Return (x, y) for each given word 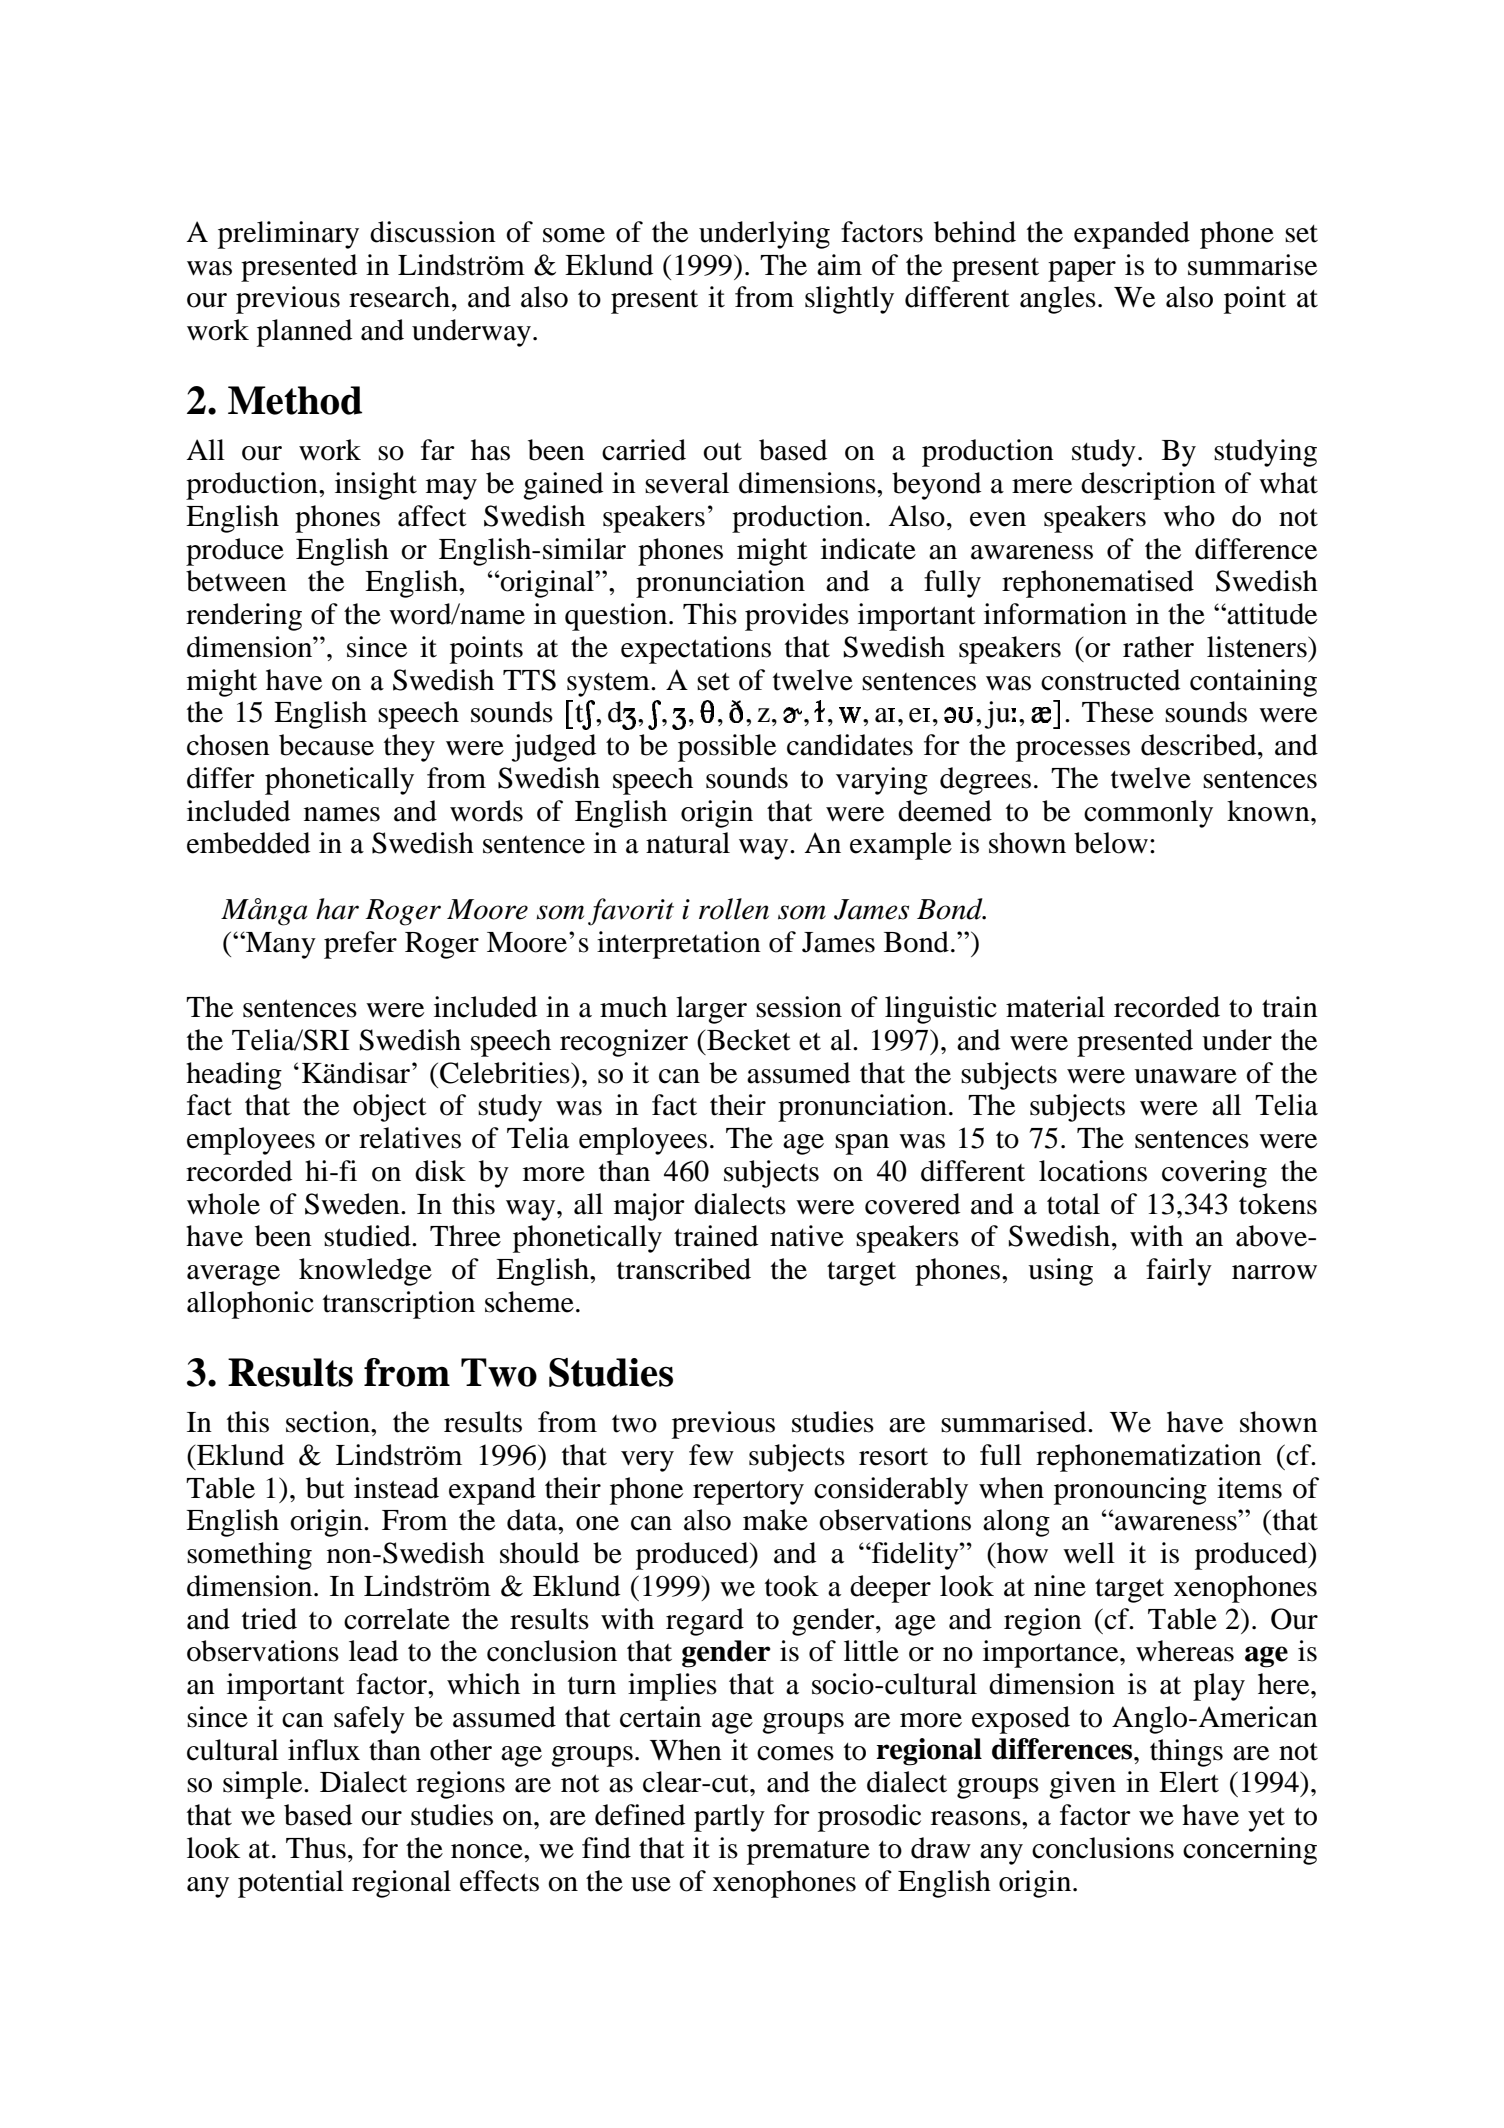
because (326, 745)
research (399, 297)
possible (727, 748)
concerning (1250, 1851)
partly (729, 1818)
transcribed (684, 1269)
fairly (1179, 1272)
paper (1082, 271)
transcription (399, 1305)
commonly (1148, 814)
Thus (316, 1848)
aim (839, 265)
